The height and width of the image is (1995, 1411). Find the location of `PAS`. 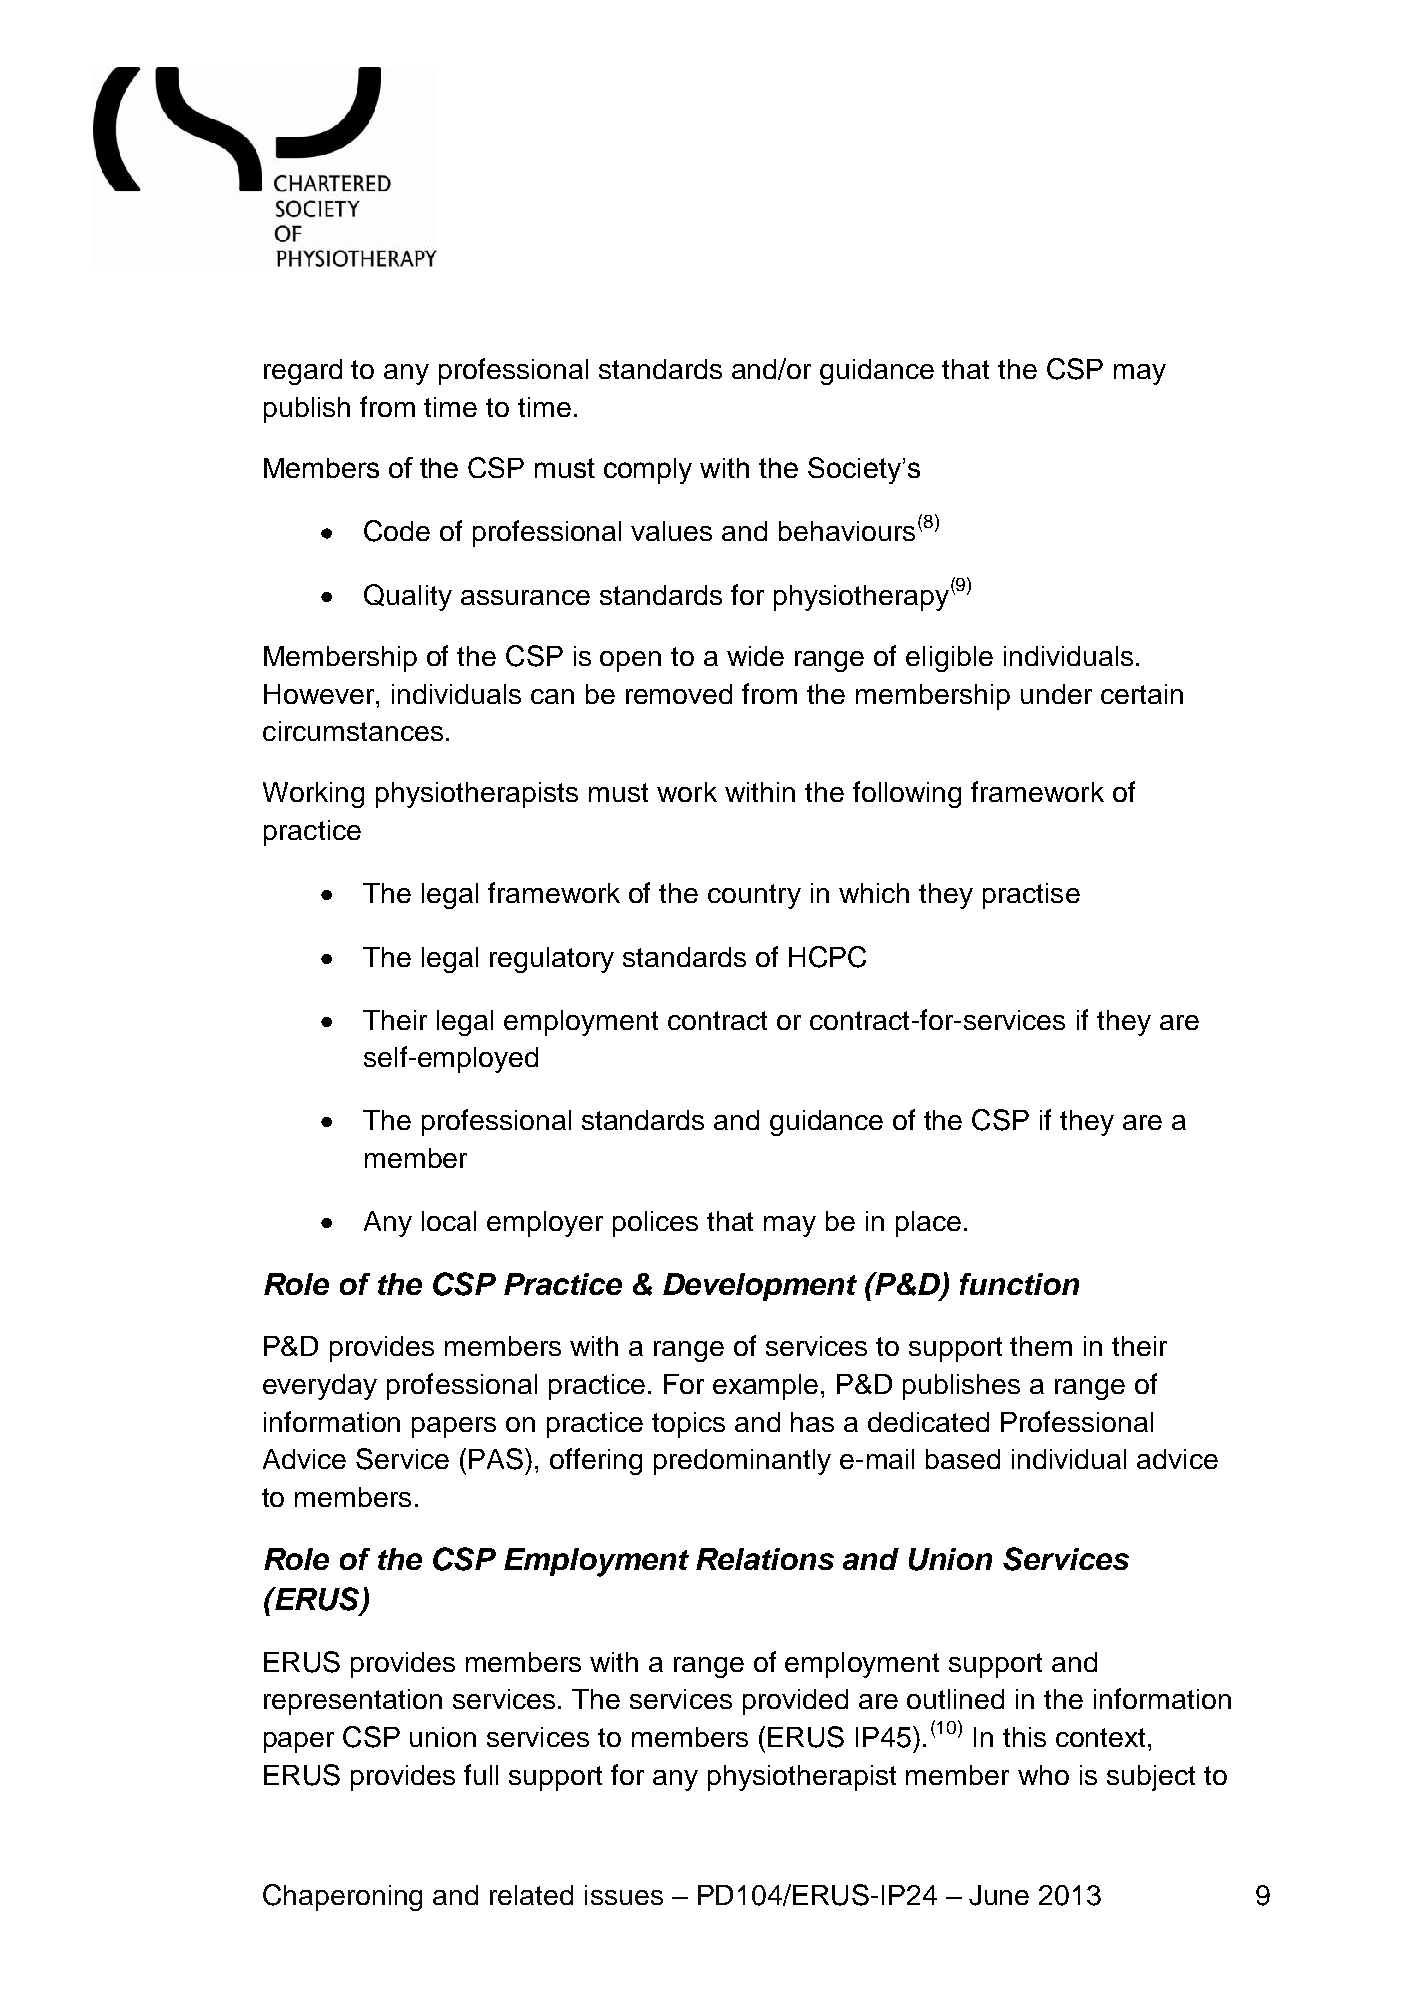

PAS is located at coordinates (497, 1459).
